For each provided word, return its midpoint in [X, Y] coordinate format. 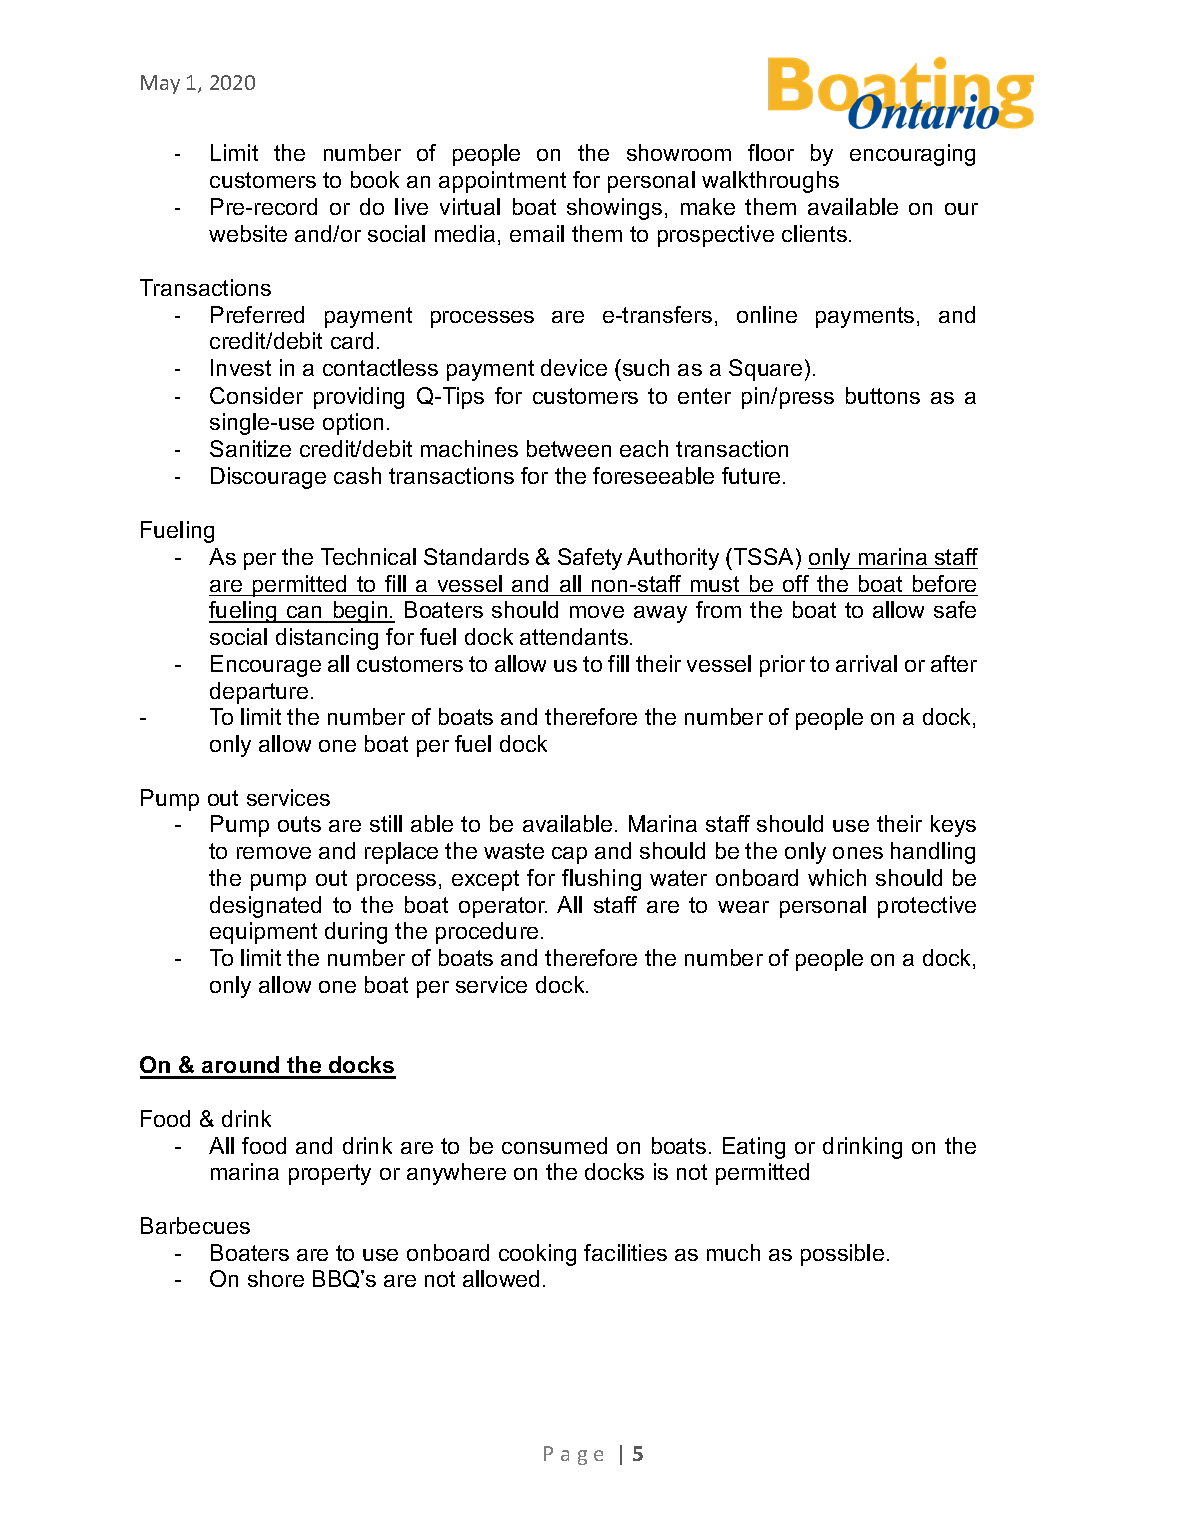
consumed [554, 1145]
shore [276, 1278]
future [751, 475]
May [160, 84]
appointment [502, 182]
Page [573, 1455]
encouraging [912, 155]
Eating [754, 1148]
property [330, 1174]
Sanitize [250, 448]
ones [858, 853]
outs [299, 824]
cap [569, 855]
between [569, 448]
